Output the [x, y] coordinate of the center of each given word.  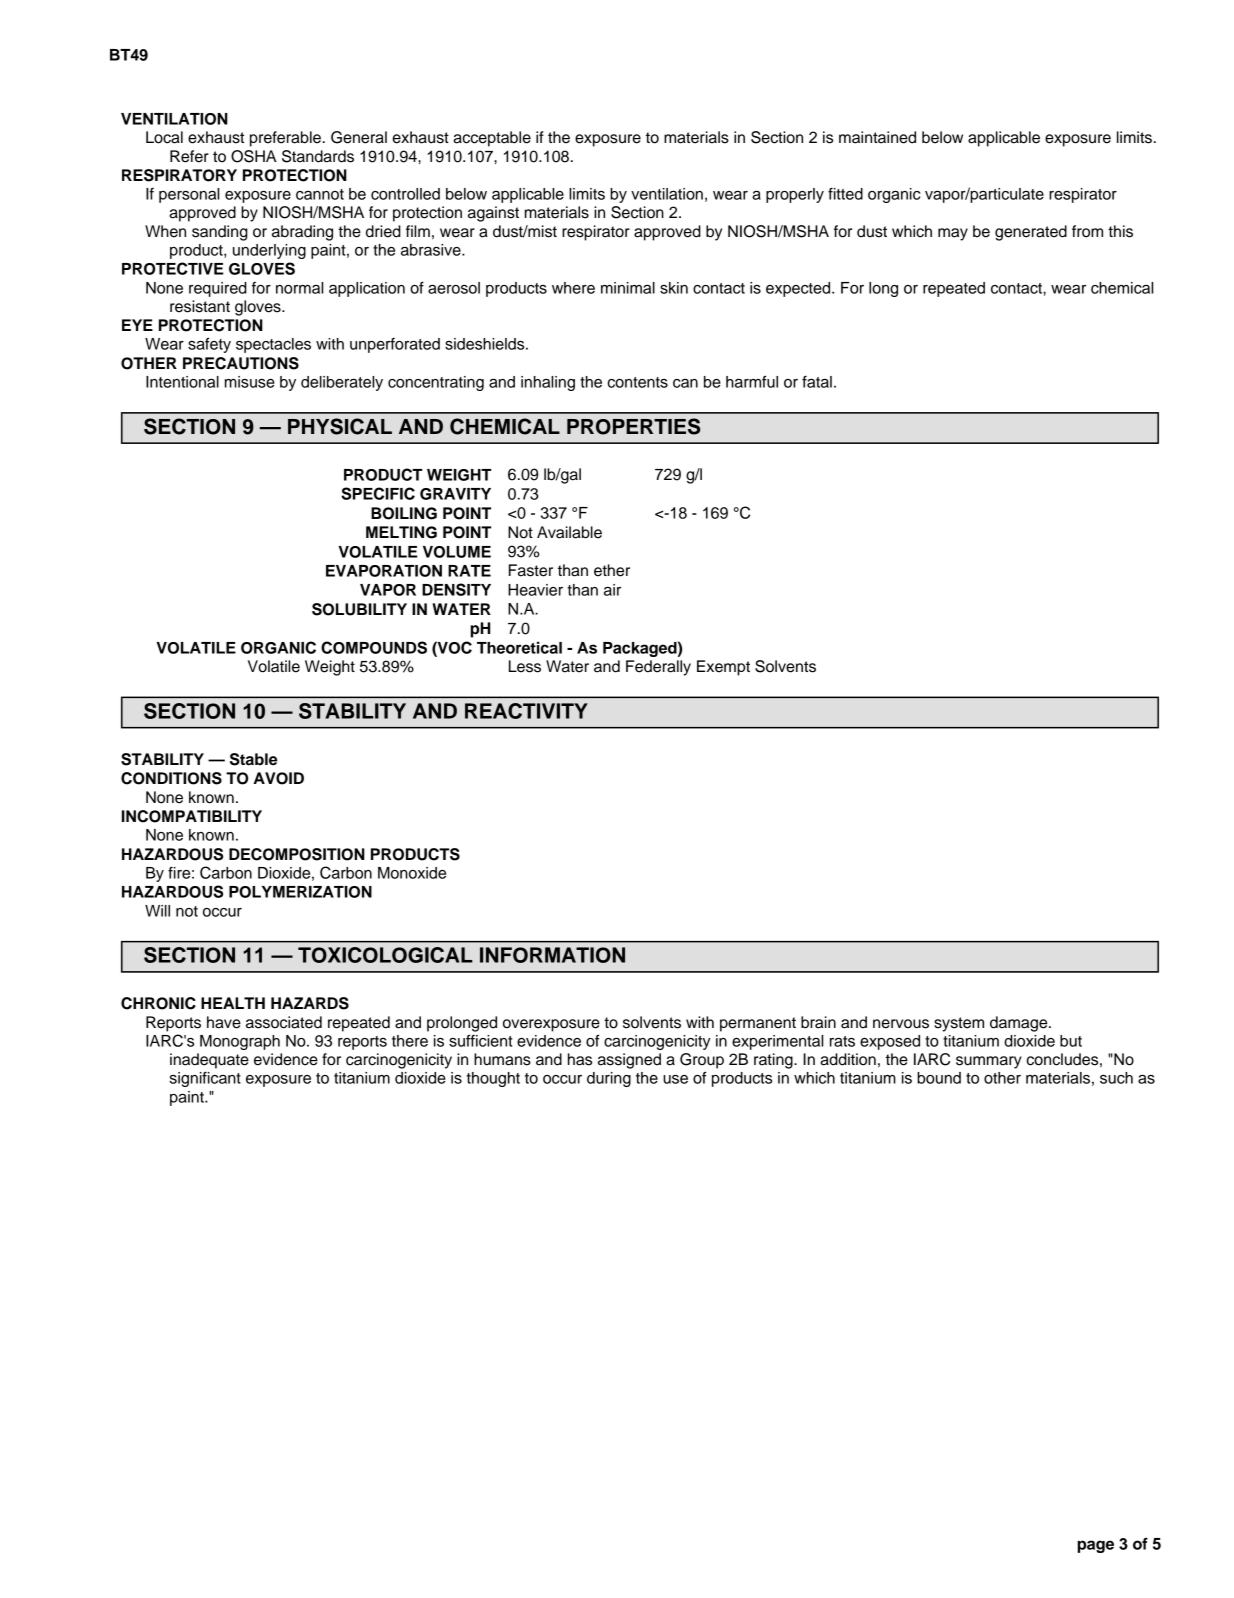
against [493, 214]
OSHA [254, 156]
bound [939, 1078]
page [1096, 1546]
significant [205, 1079]
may [953, 234]
